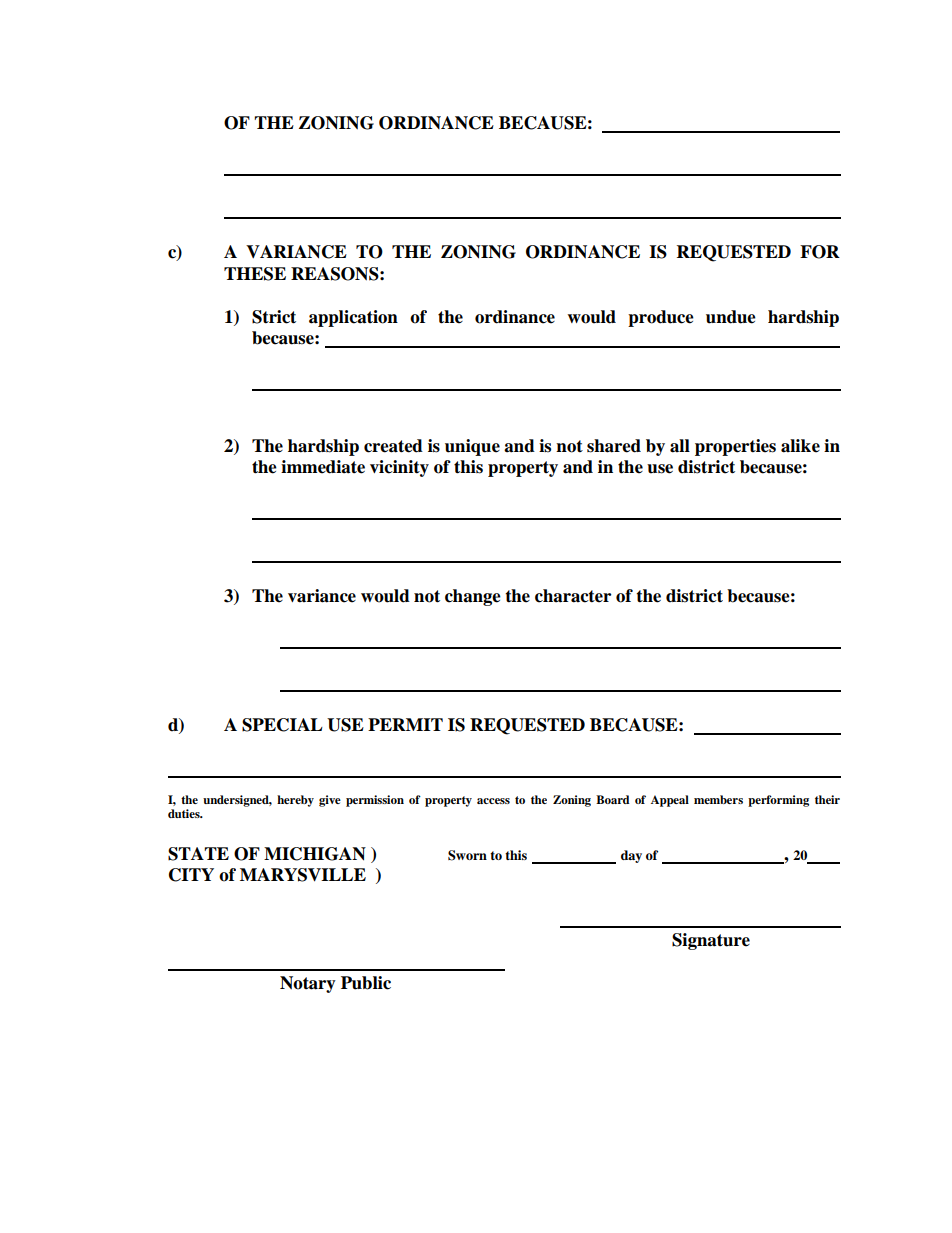  What do you see at coordinates (255, 274) in the page?
I see `THESE` at bounding box center [255, 274].
